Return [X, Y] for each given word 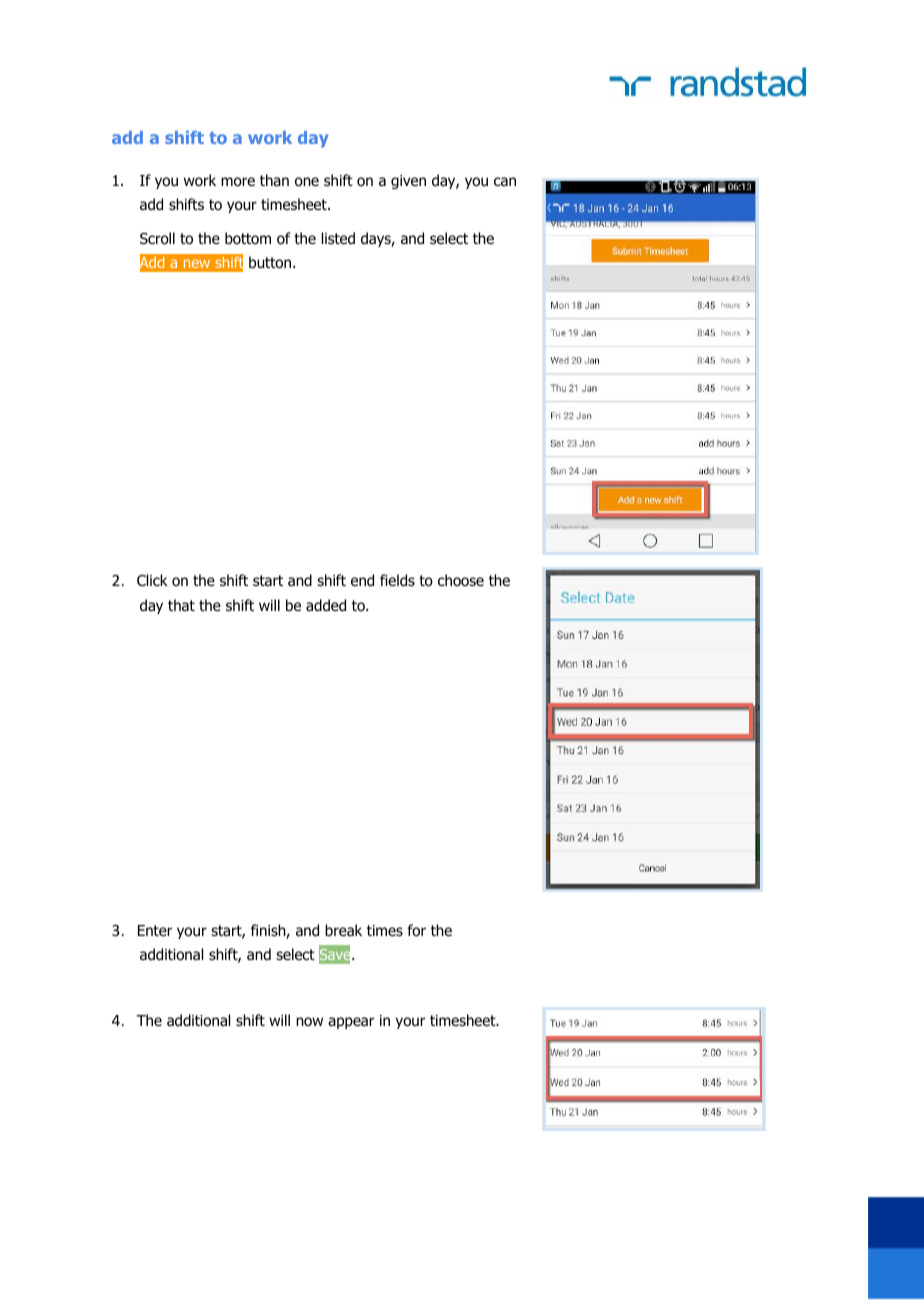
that [181, 605]
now [309, 1022]
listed [338, 238]
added [326, 605]
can [505, 182]
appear [351, 1023]
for [416, 930]
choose [461, 580]
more [238, 182]
